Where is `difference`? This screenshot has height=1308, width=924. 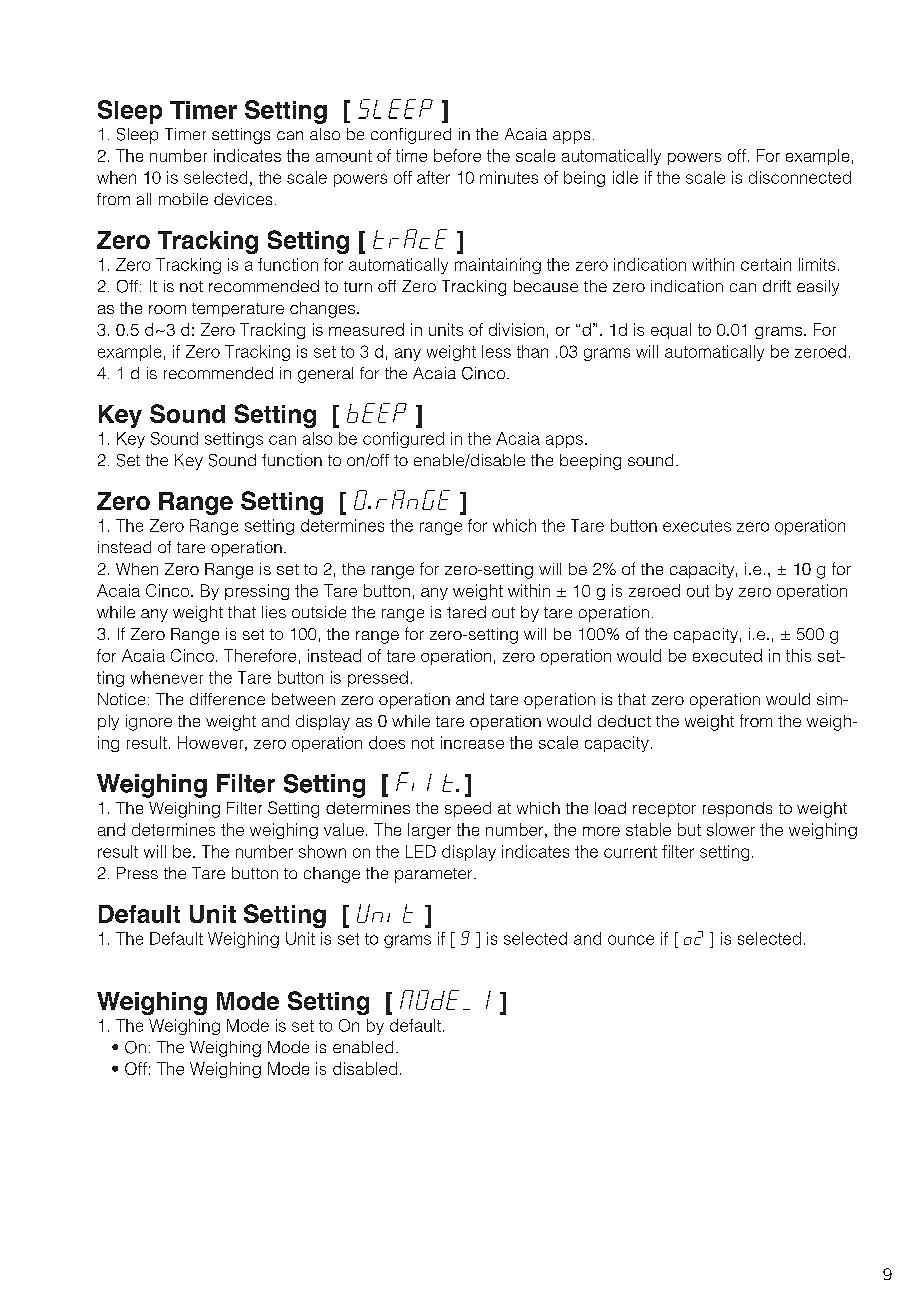 difference is located at coordinates (227, 699).
